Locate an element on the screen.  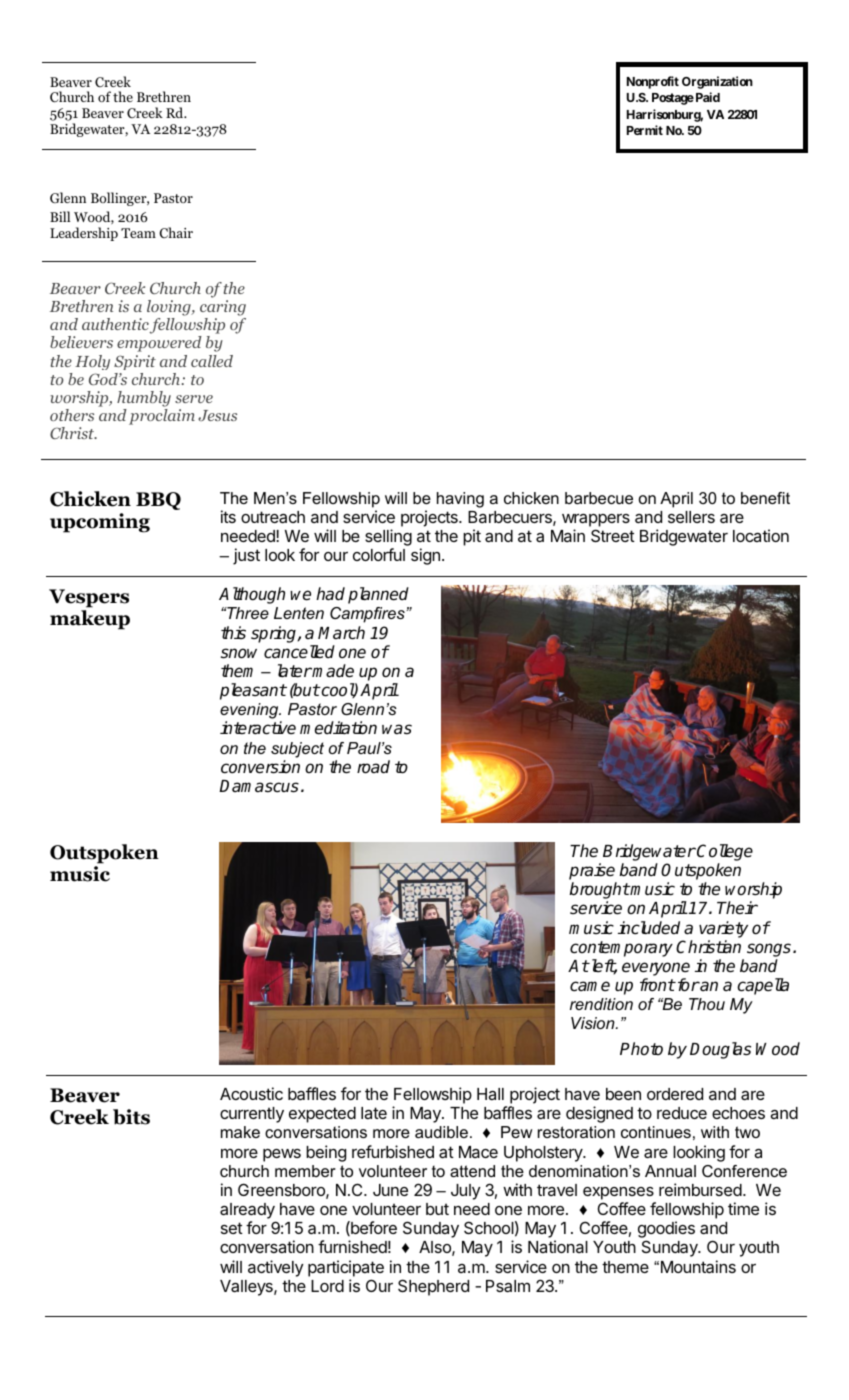
goodies is located at coordinates (666, 1231).
